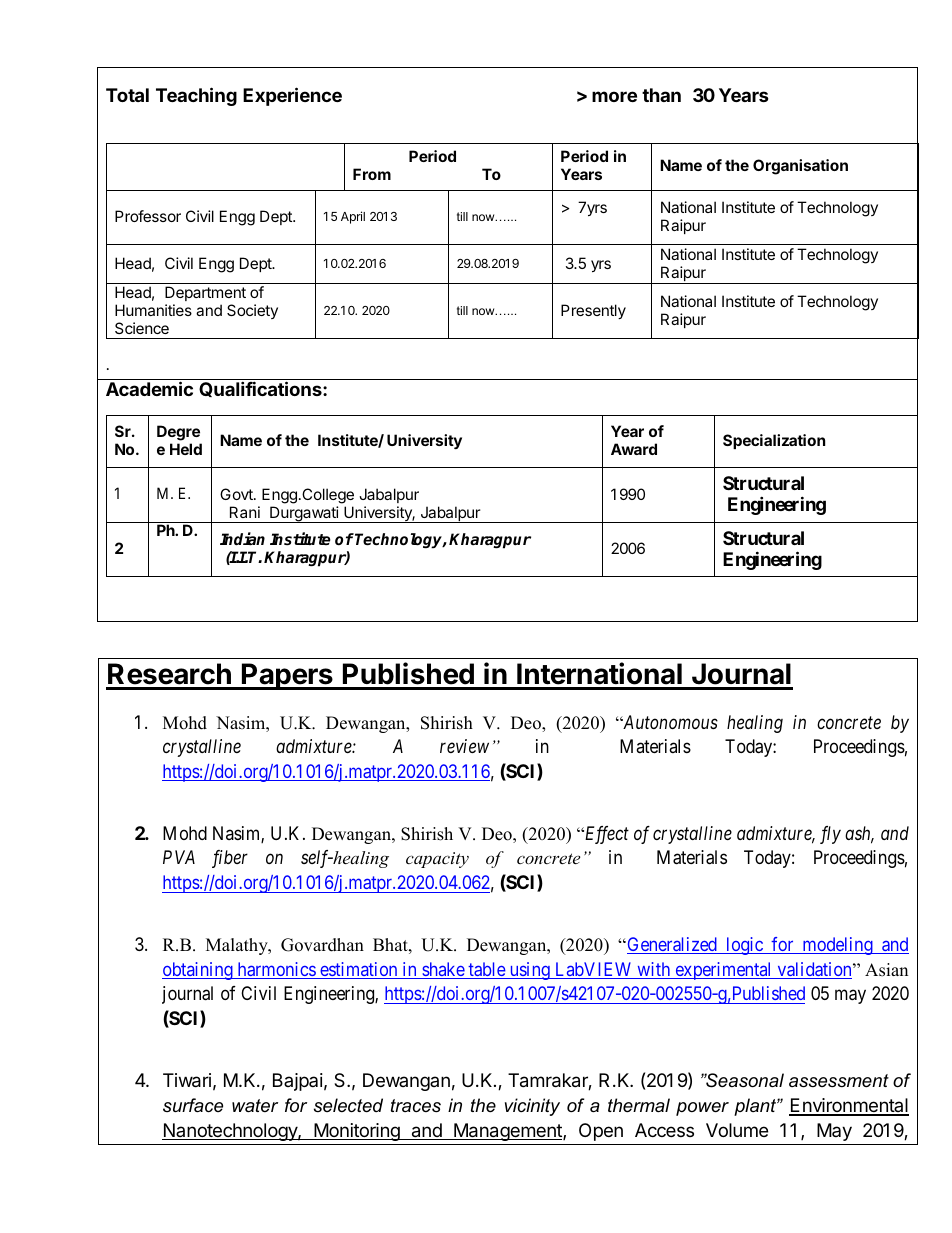  What do you see at coordinates (464, 746) in the screenshot?
I see `review` at bounding box center [464, 746].
